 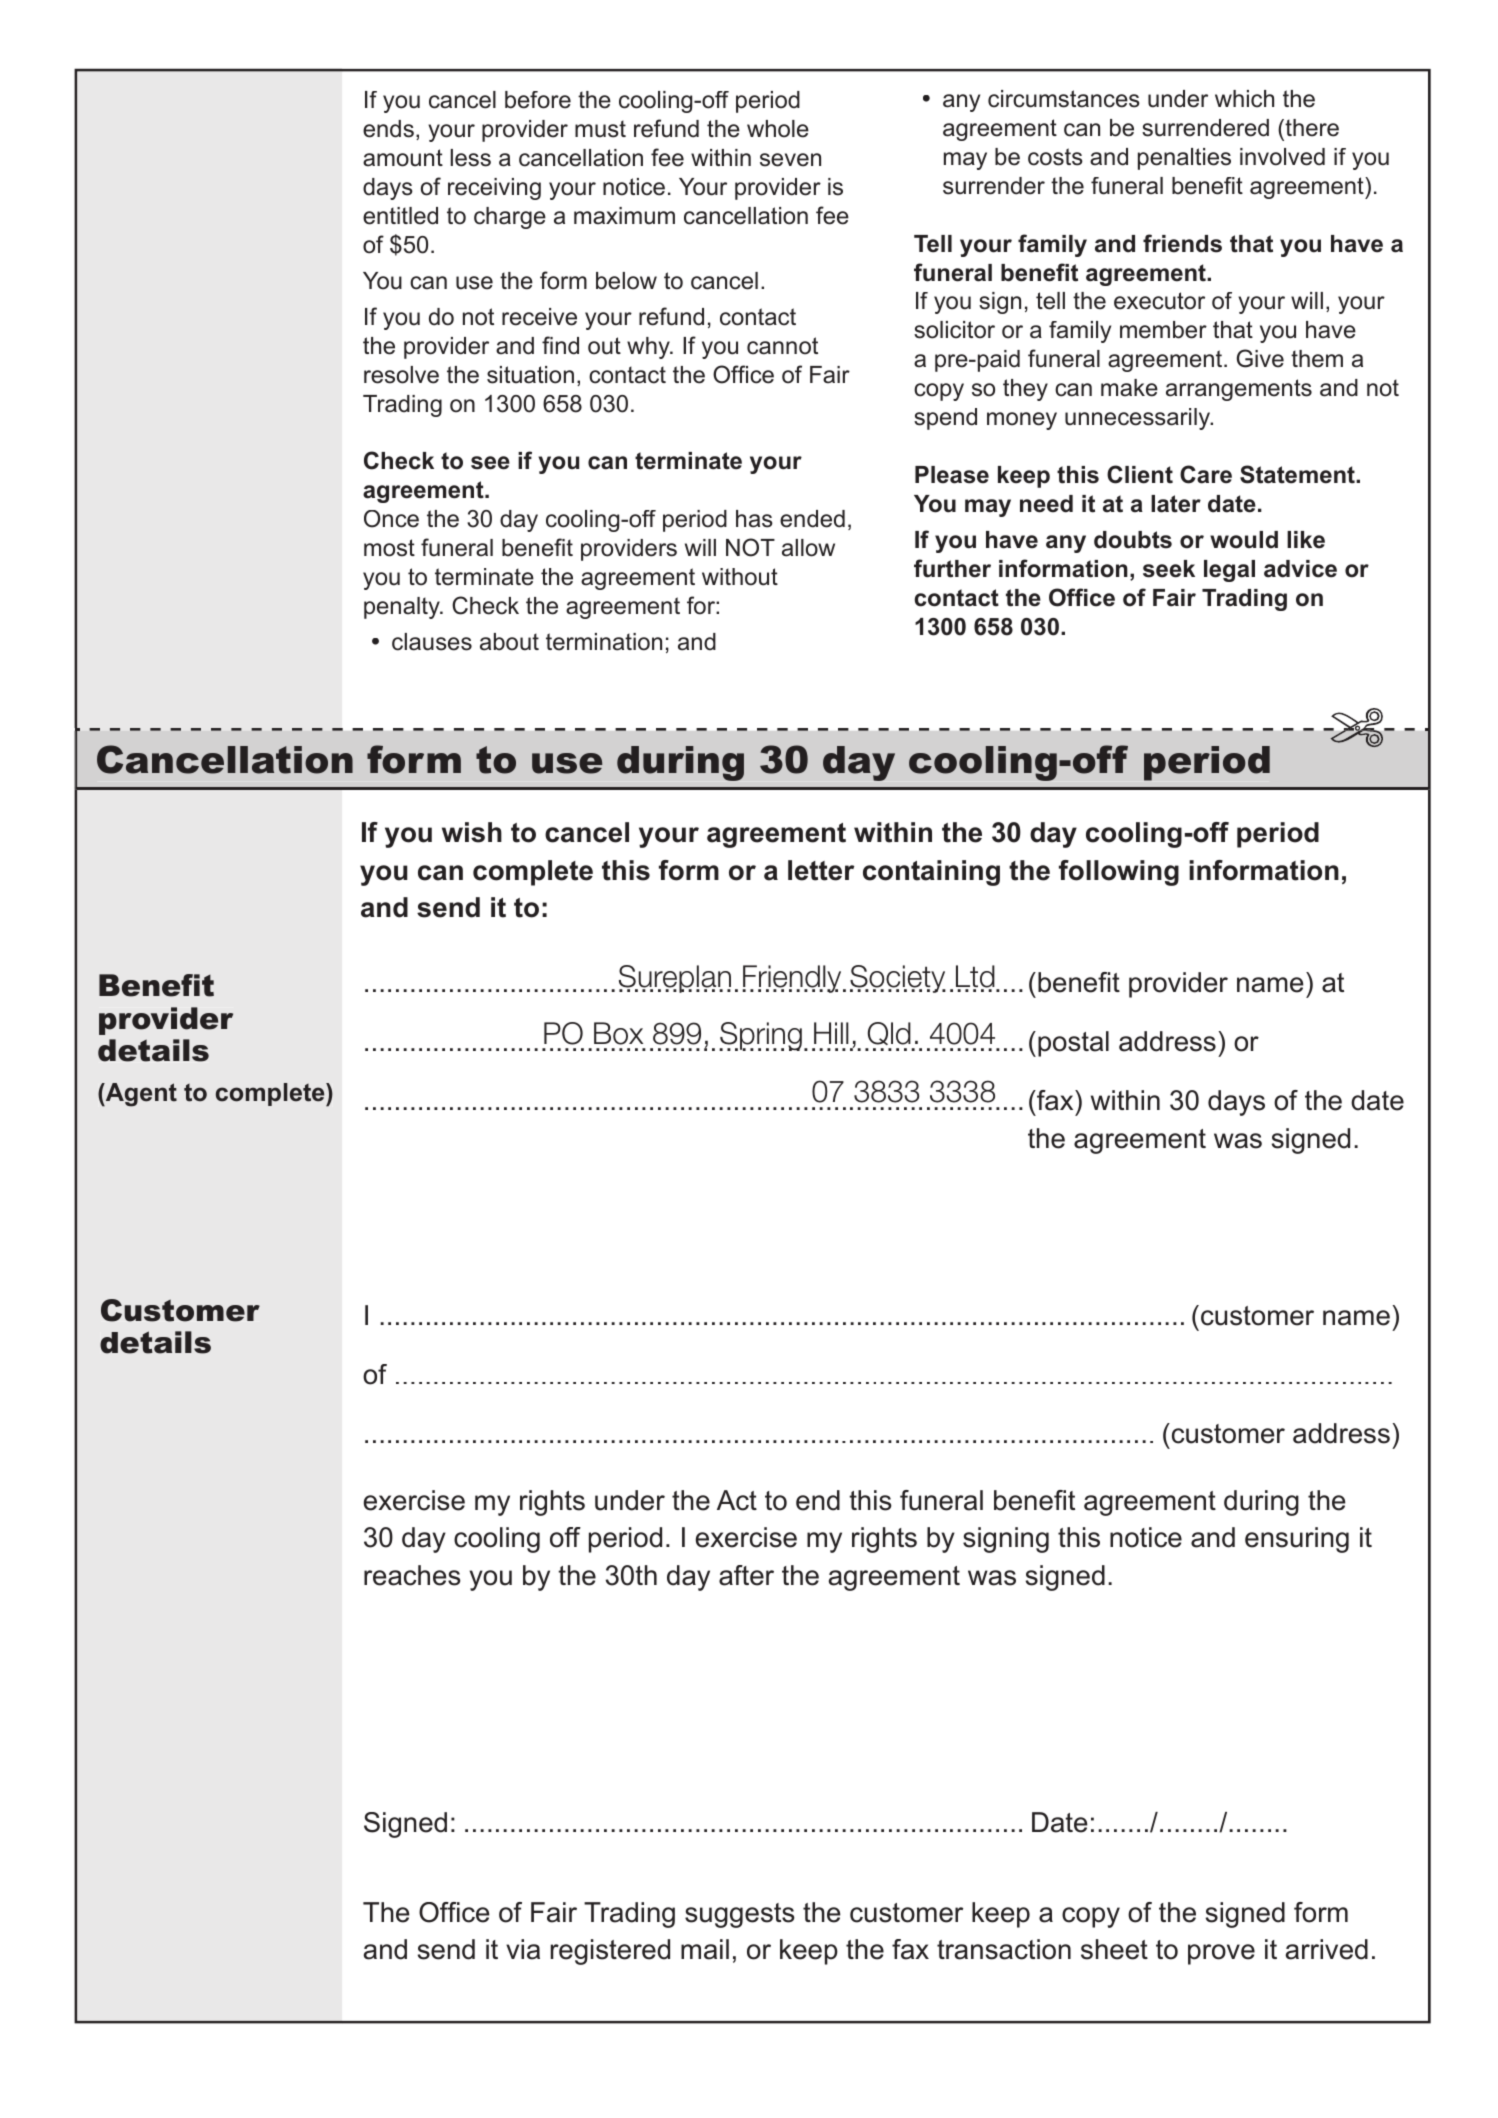 What do you see at coordinates (790, 160) in the page?
I see `seven` at bounding box center [790, 160].
